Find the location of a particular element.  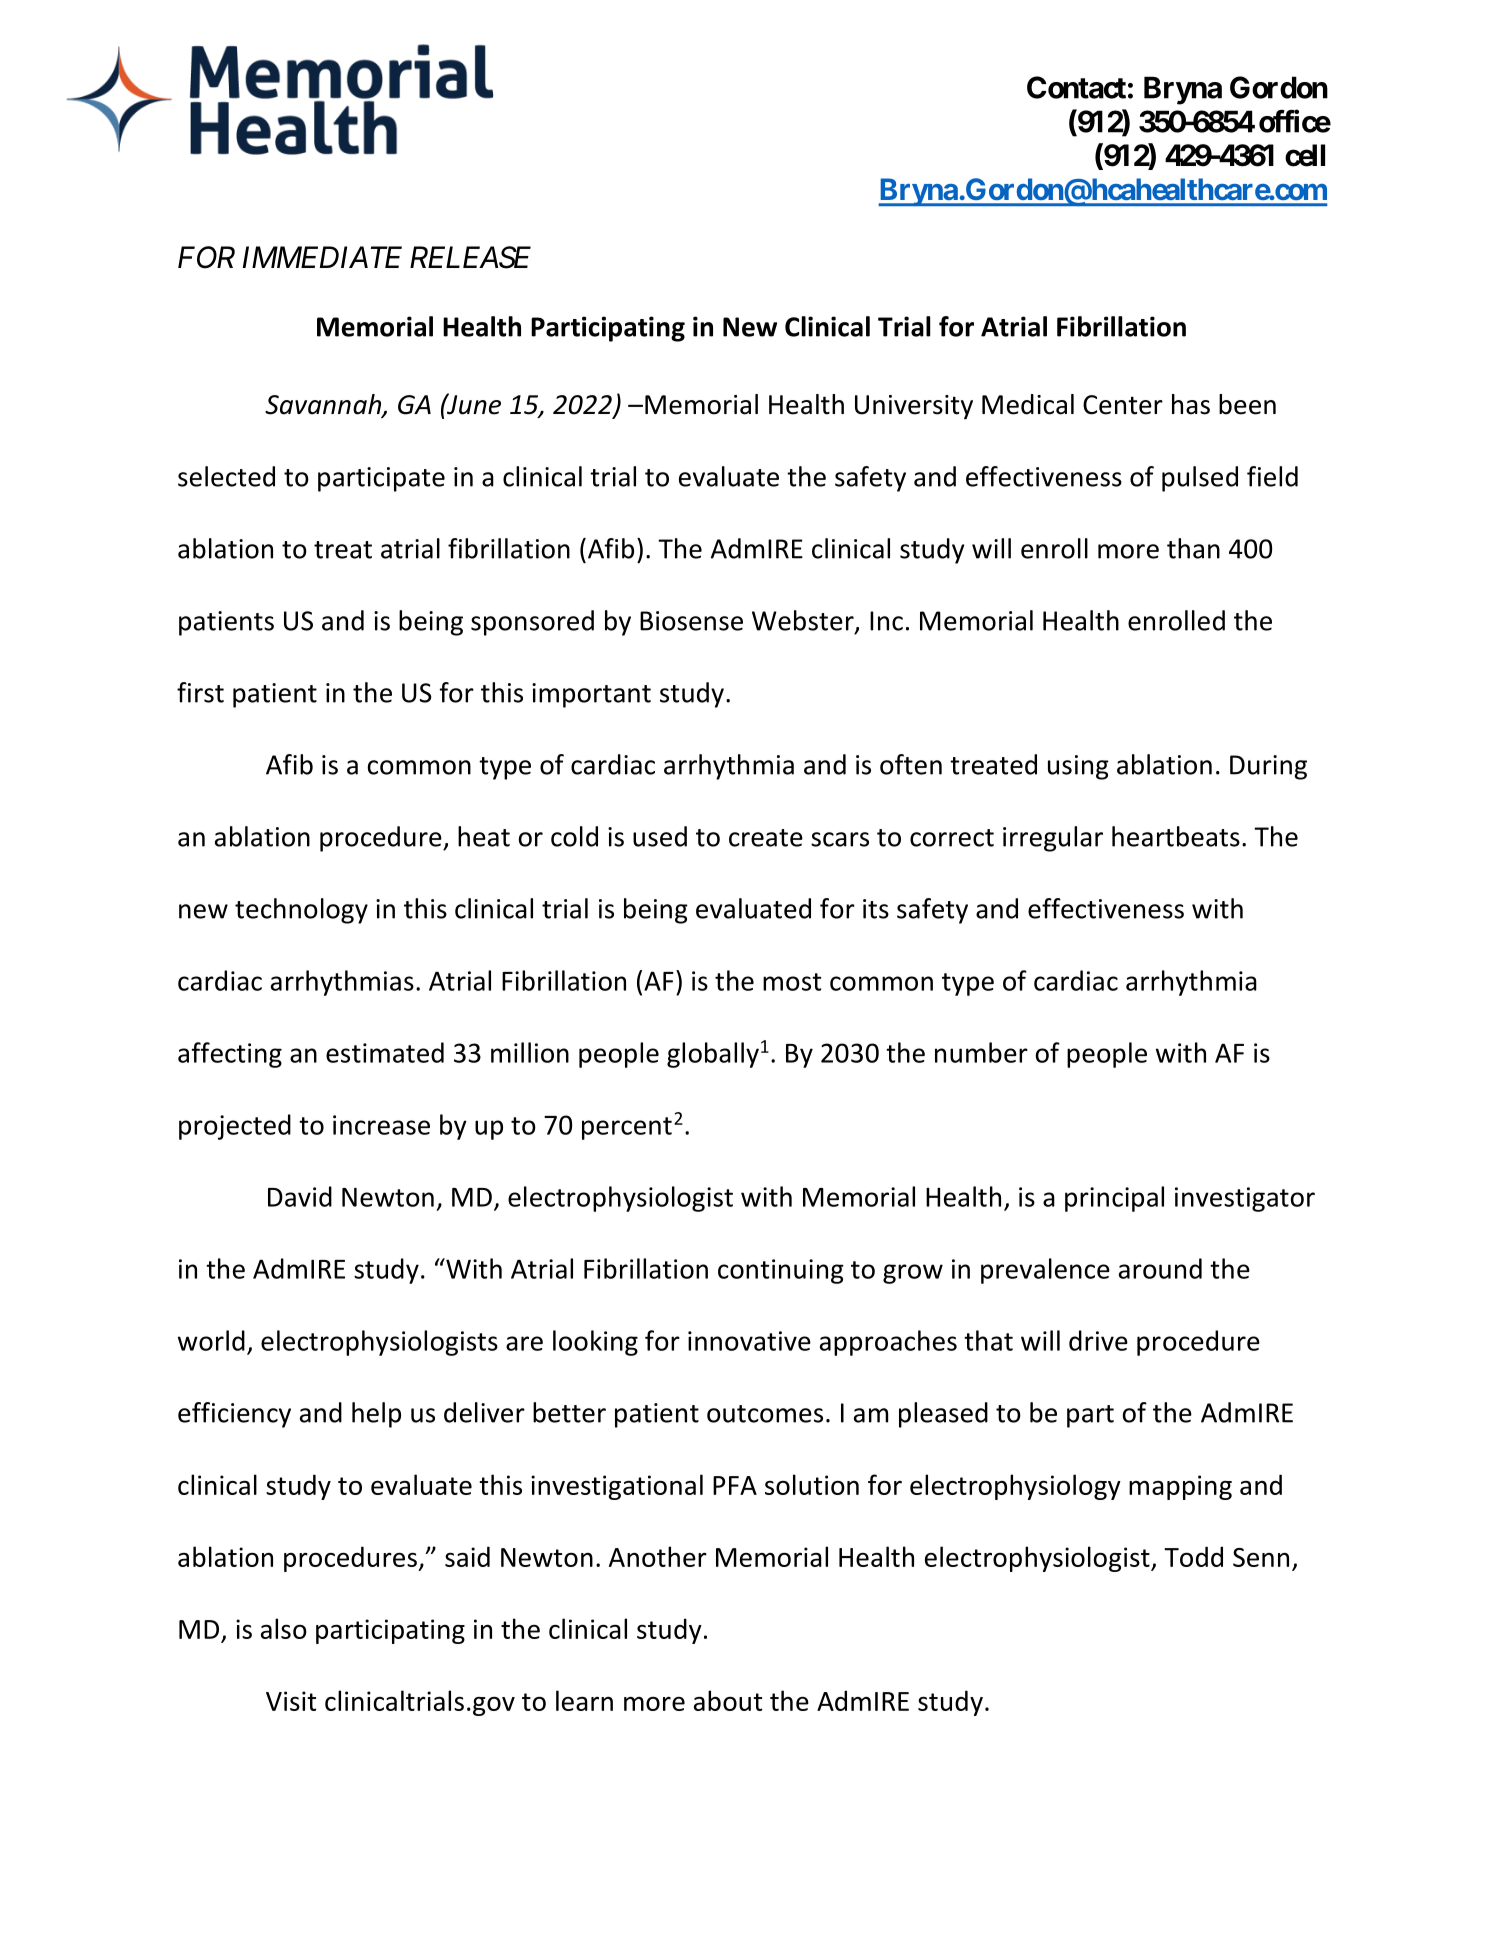

principal is located at coordinates (1114, 1199).
